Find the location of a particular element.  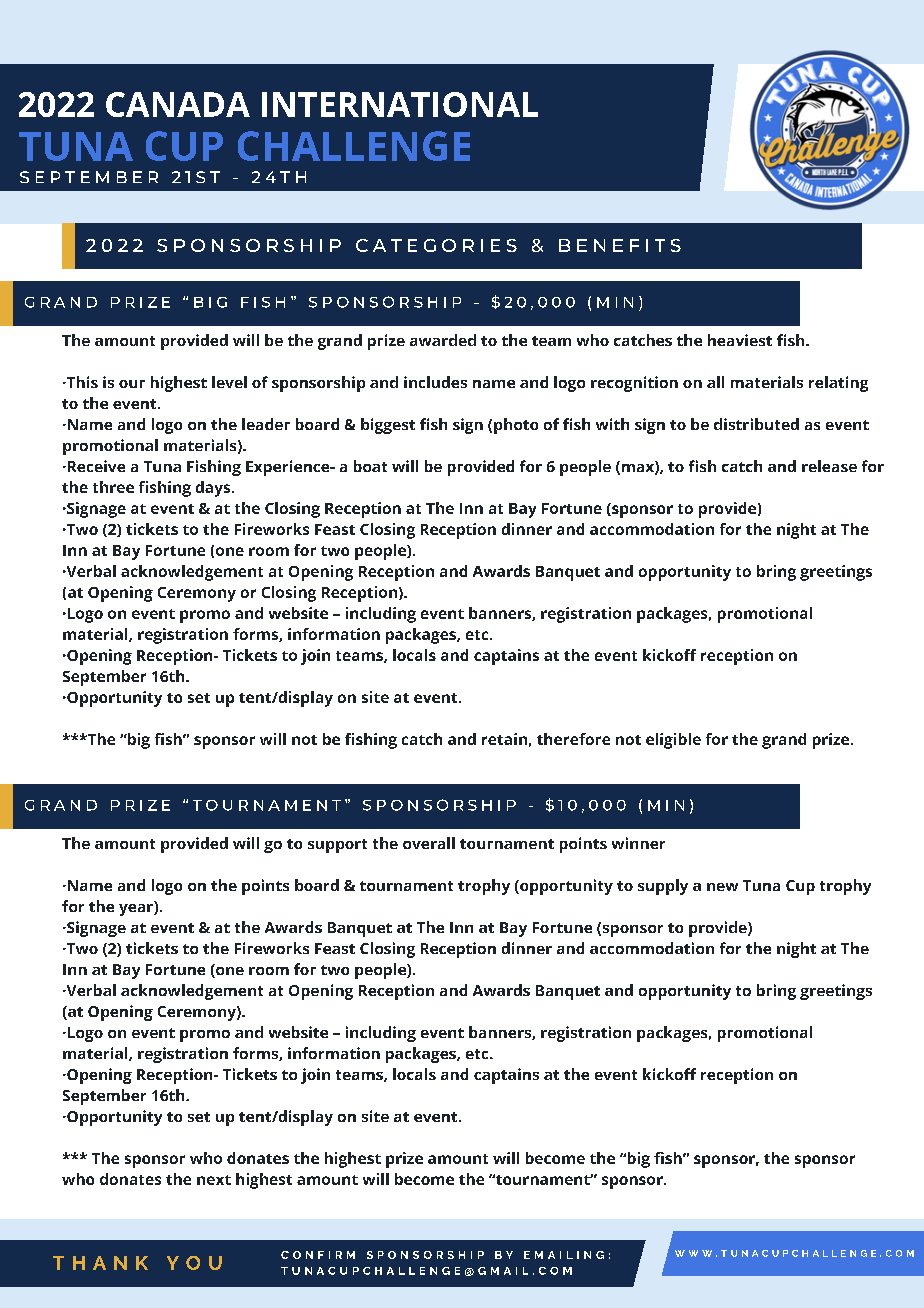

distributed is located at coordinates (756, 424).
